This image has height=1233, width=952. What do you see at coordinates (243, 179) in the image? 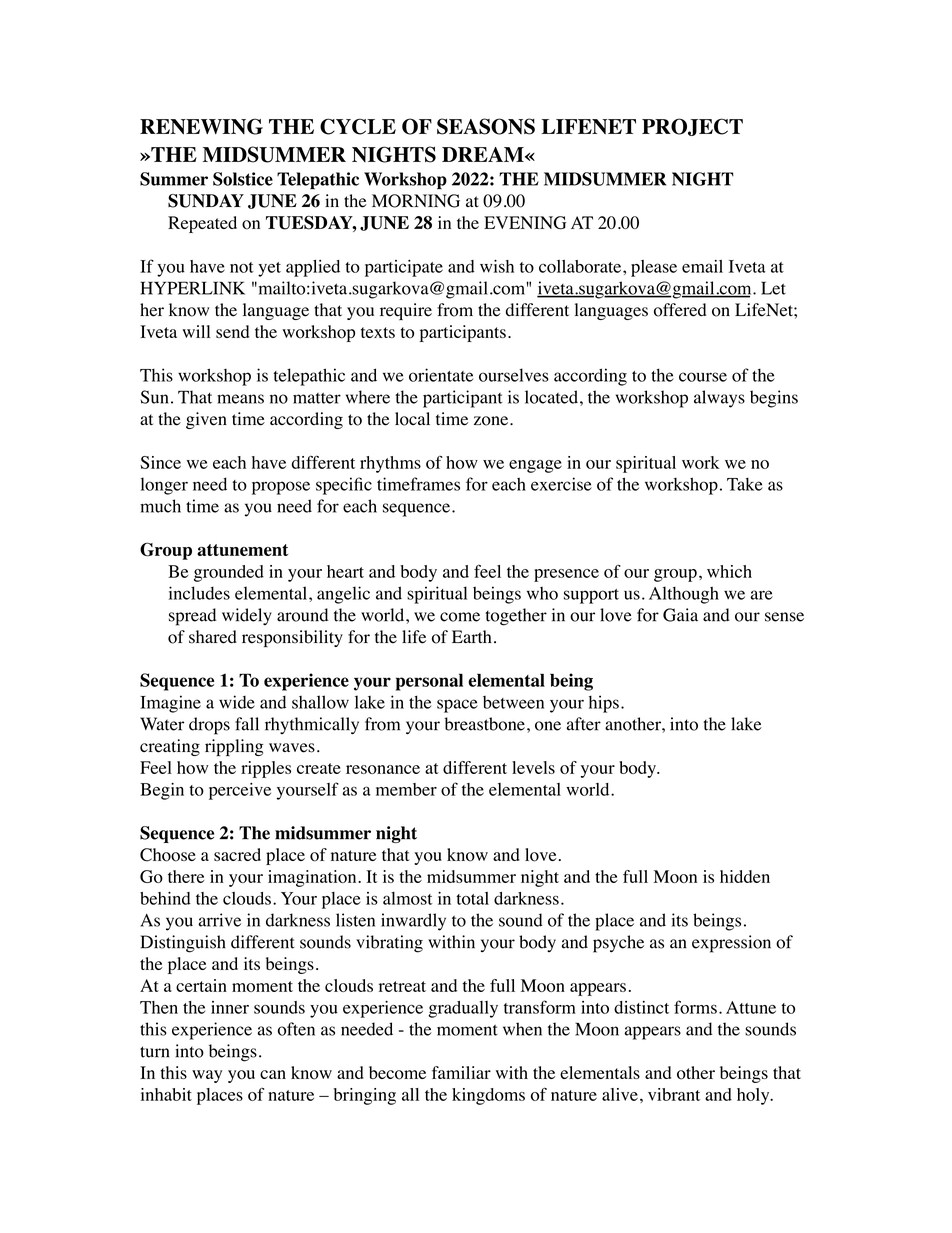
I see `Solstice` at bounding box center [243, 179].
